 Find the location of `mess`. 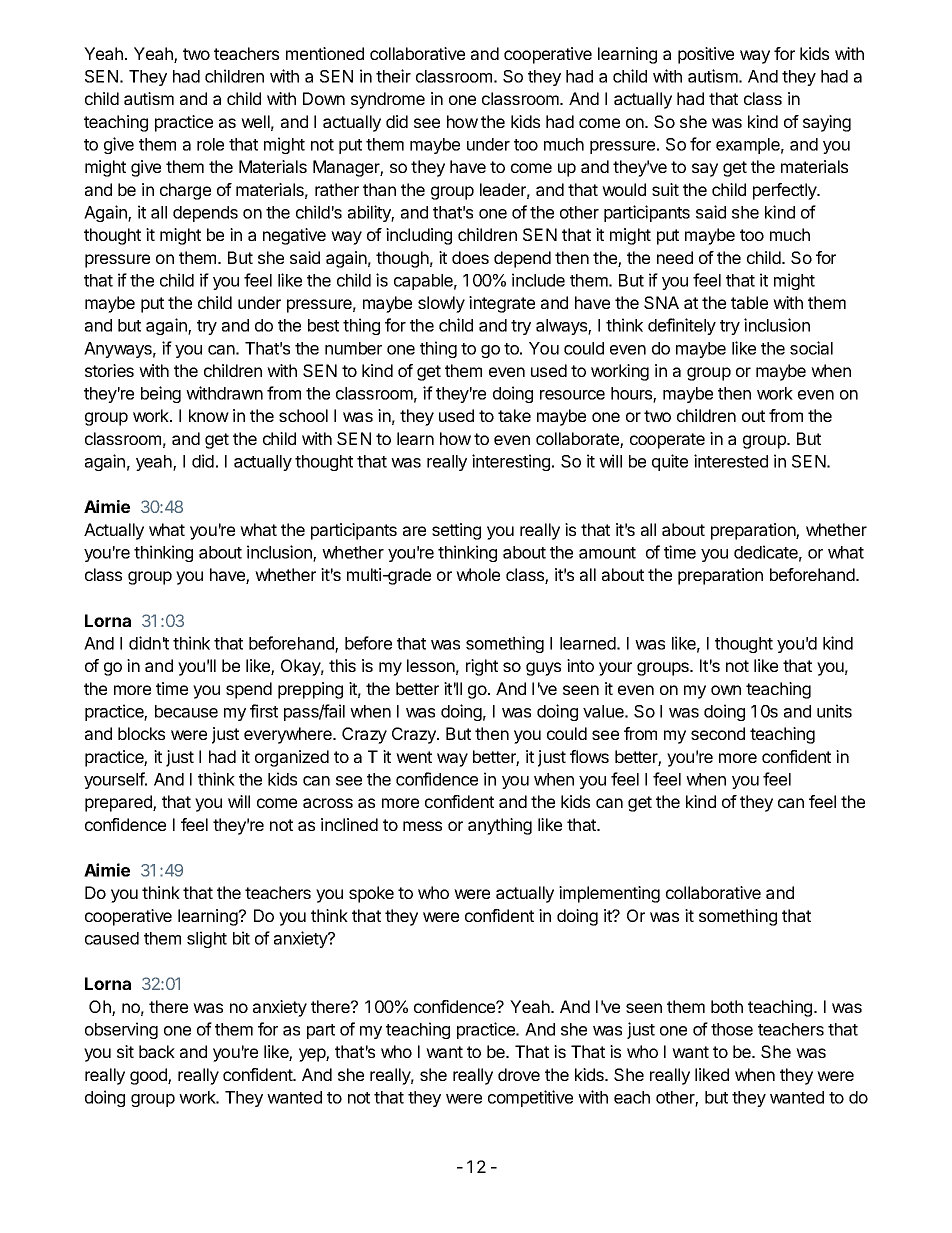

mess is located at coordinates (422, 826).
